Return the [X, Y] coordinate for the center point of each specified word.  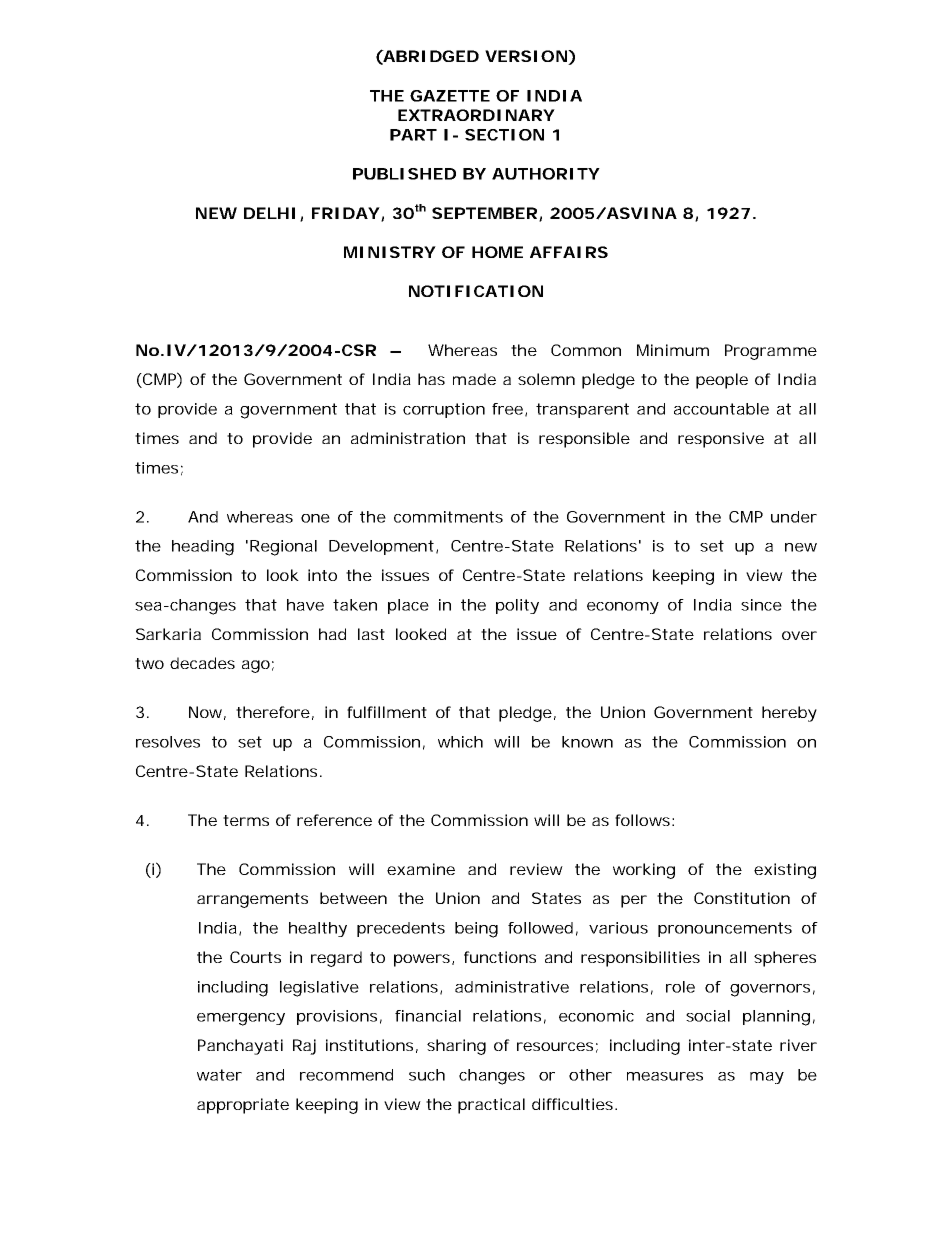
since [761, 605]
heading [203, 548]
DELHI [269, 213]
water [219, 1075]
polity [517, 606]
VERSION [526, 56]
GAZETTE [450, 96]
